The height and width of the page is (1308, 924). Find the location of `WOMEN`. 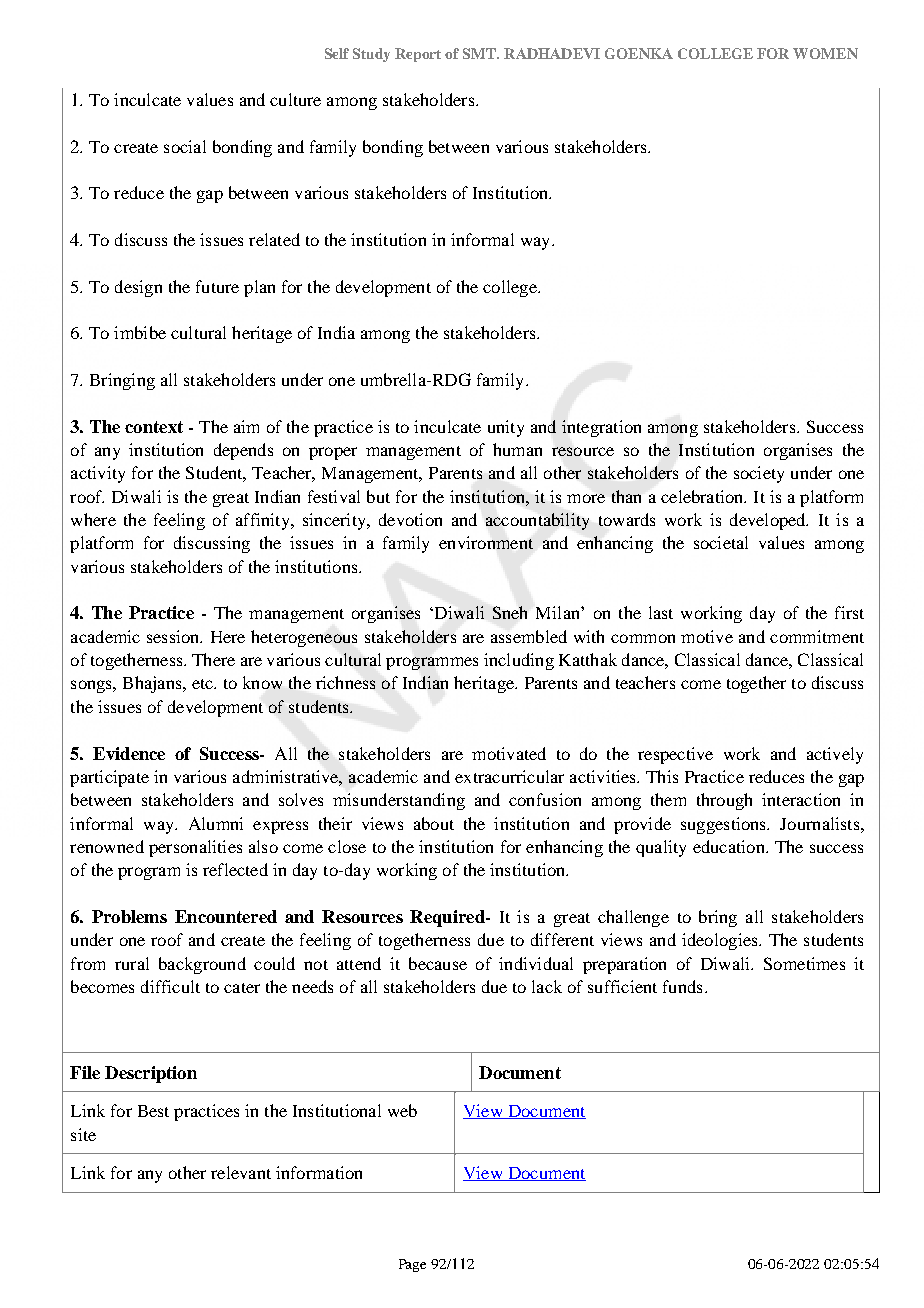

WOMEN is located at coordinates (825, 53).
